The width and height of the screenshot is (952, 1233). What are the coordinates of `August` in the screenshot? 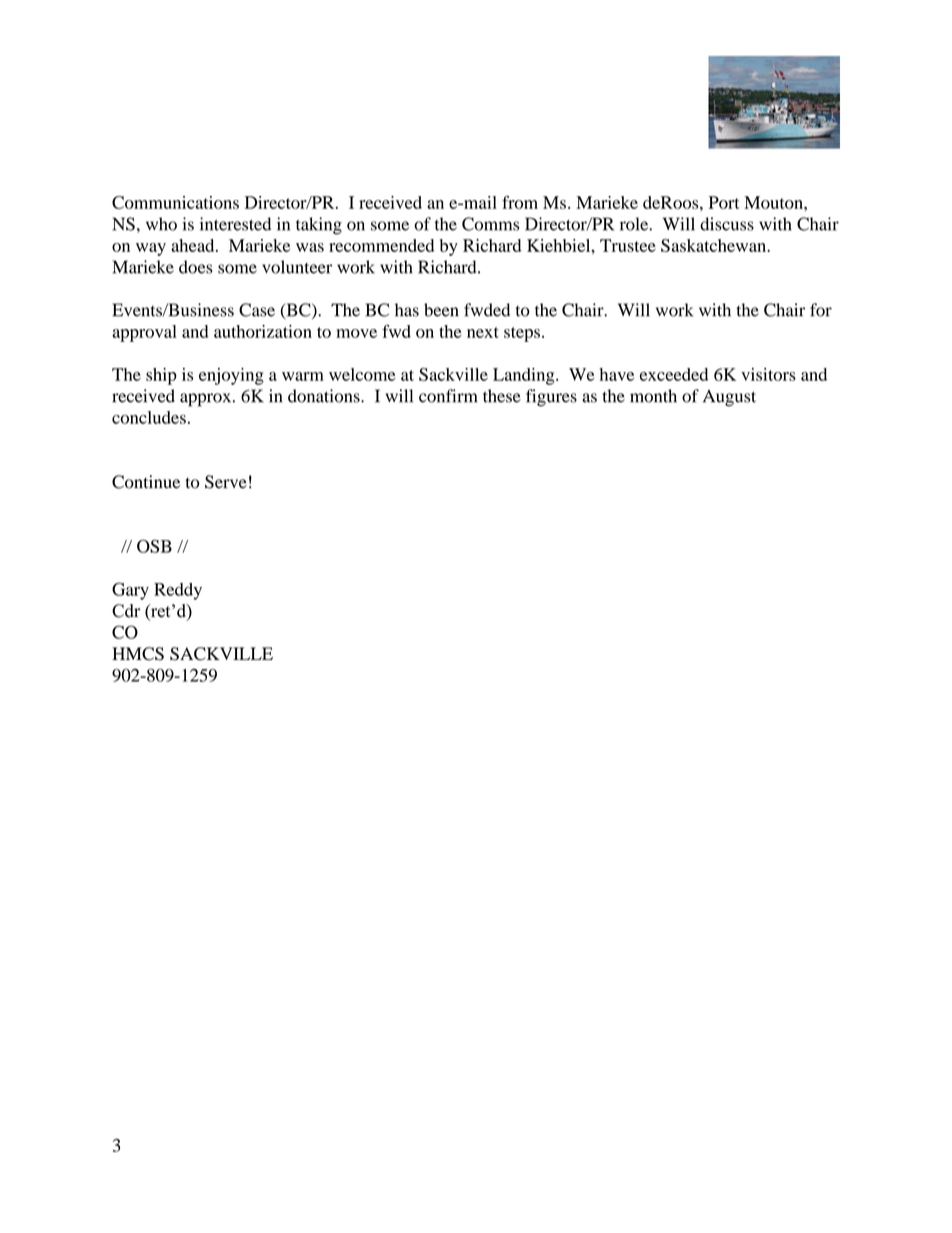 It's located at (729, 398).
